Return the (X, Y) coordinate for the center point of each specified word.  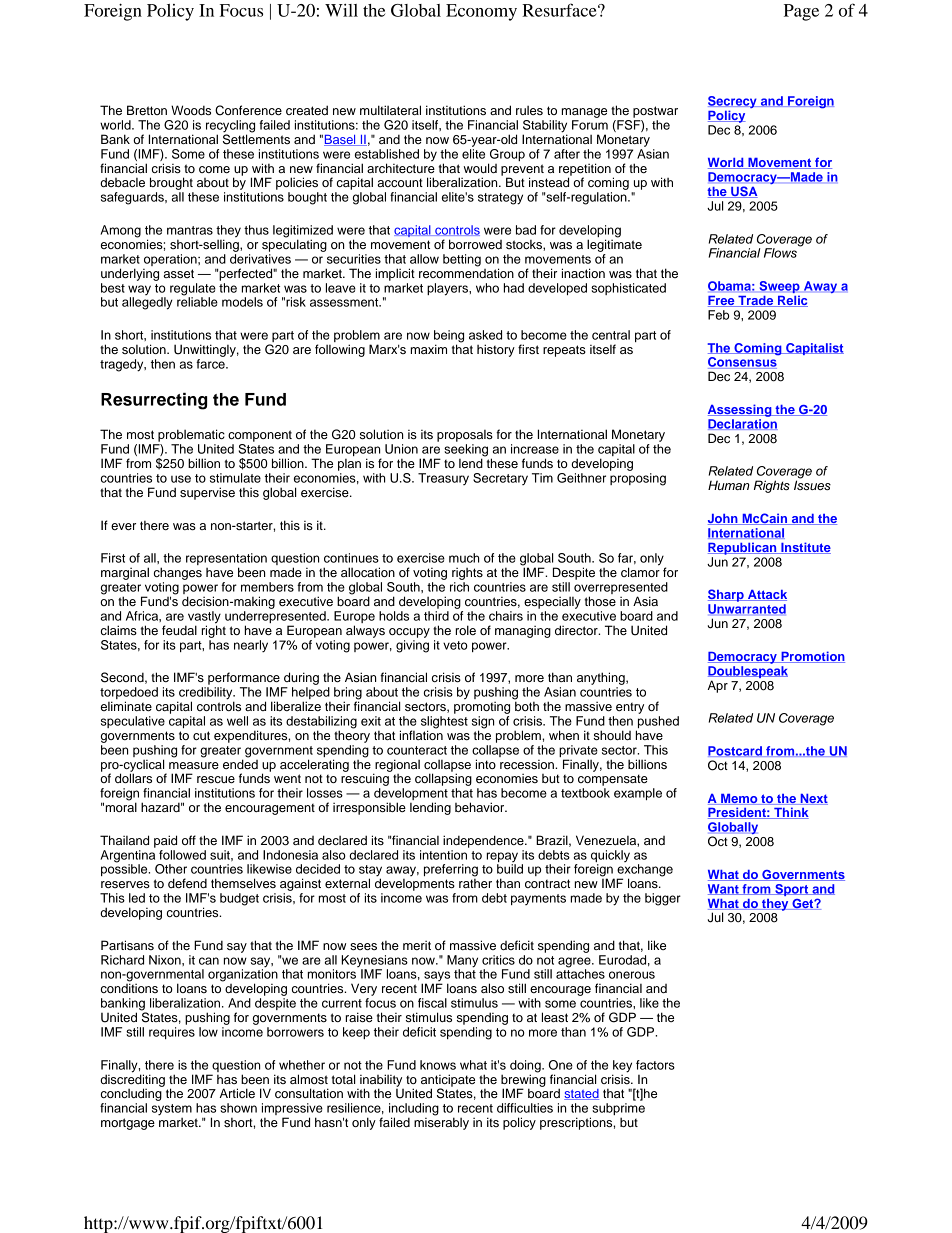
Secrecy (733, 103)
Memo (739, 799)
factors (655, 1065)
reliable (197, 301)
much (464, 558)
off (189, 840)
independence (484, 841)
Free (722, 301)
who (487, 288)
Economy (481, 12)
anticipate (448, 1081)
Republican (743, 549)
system (172, 1110)
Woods (191, 110)
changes (178, 573)
